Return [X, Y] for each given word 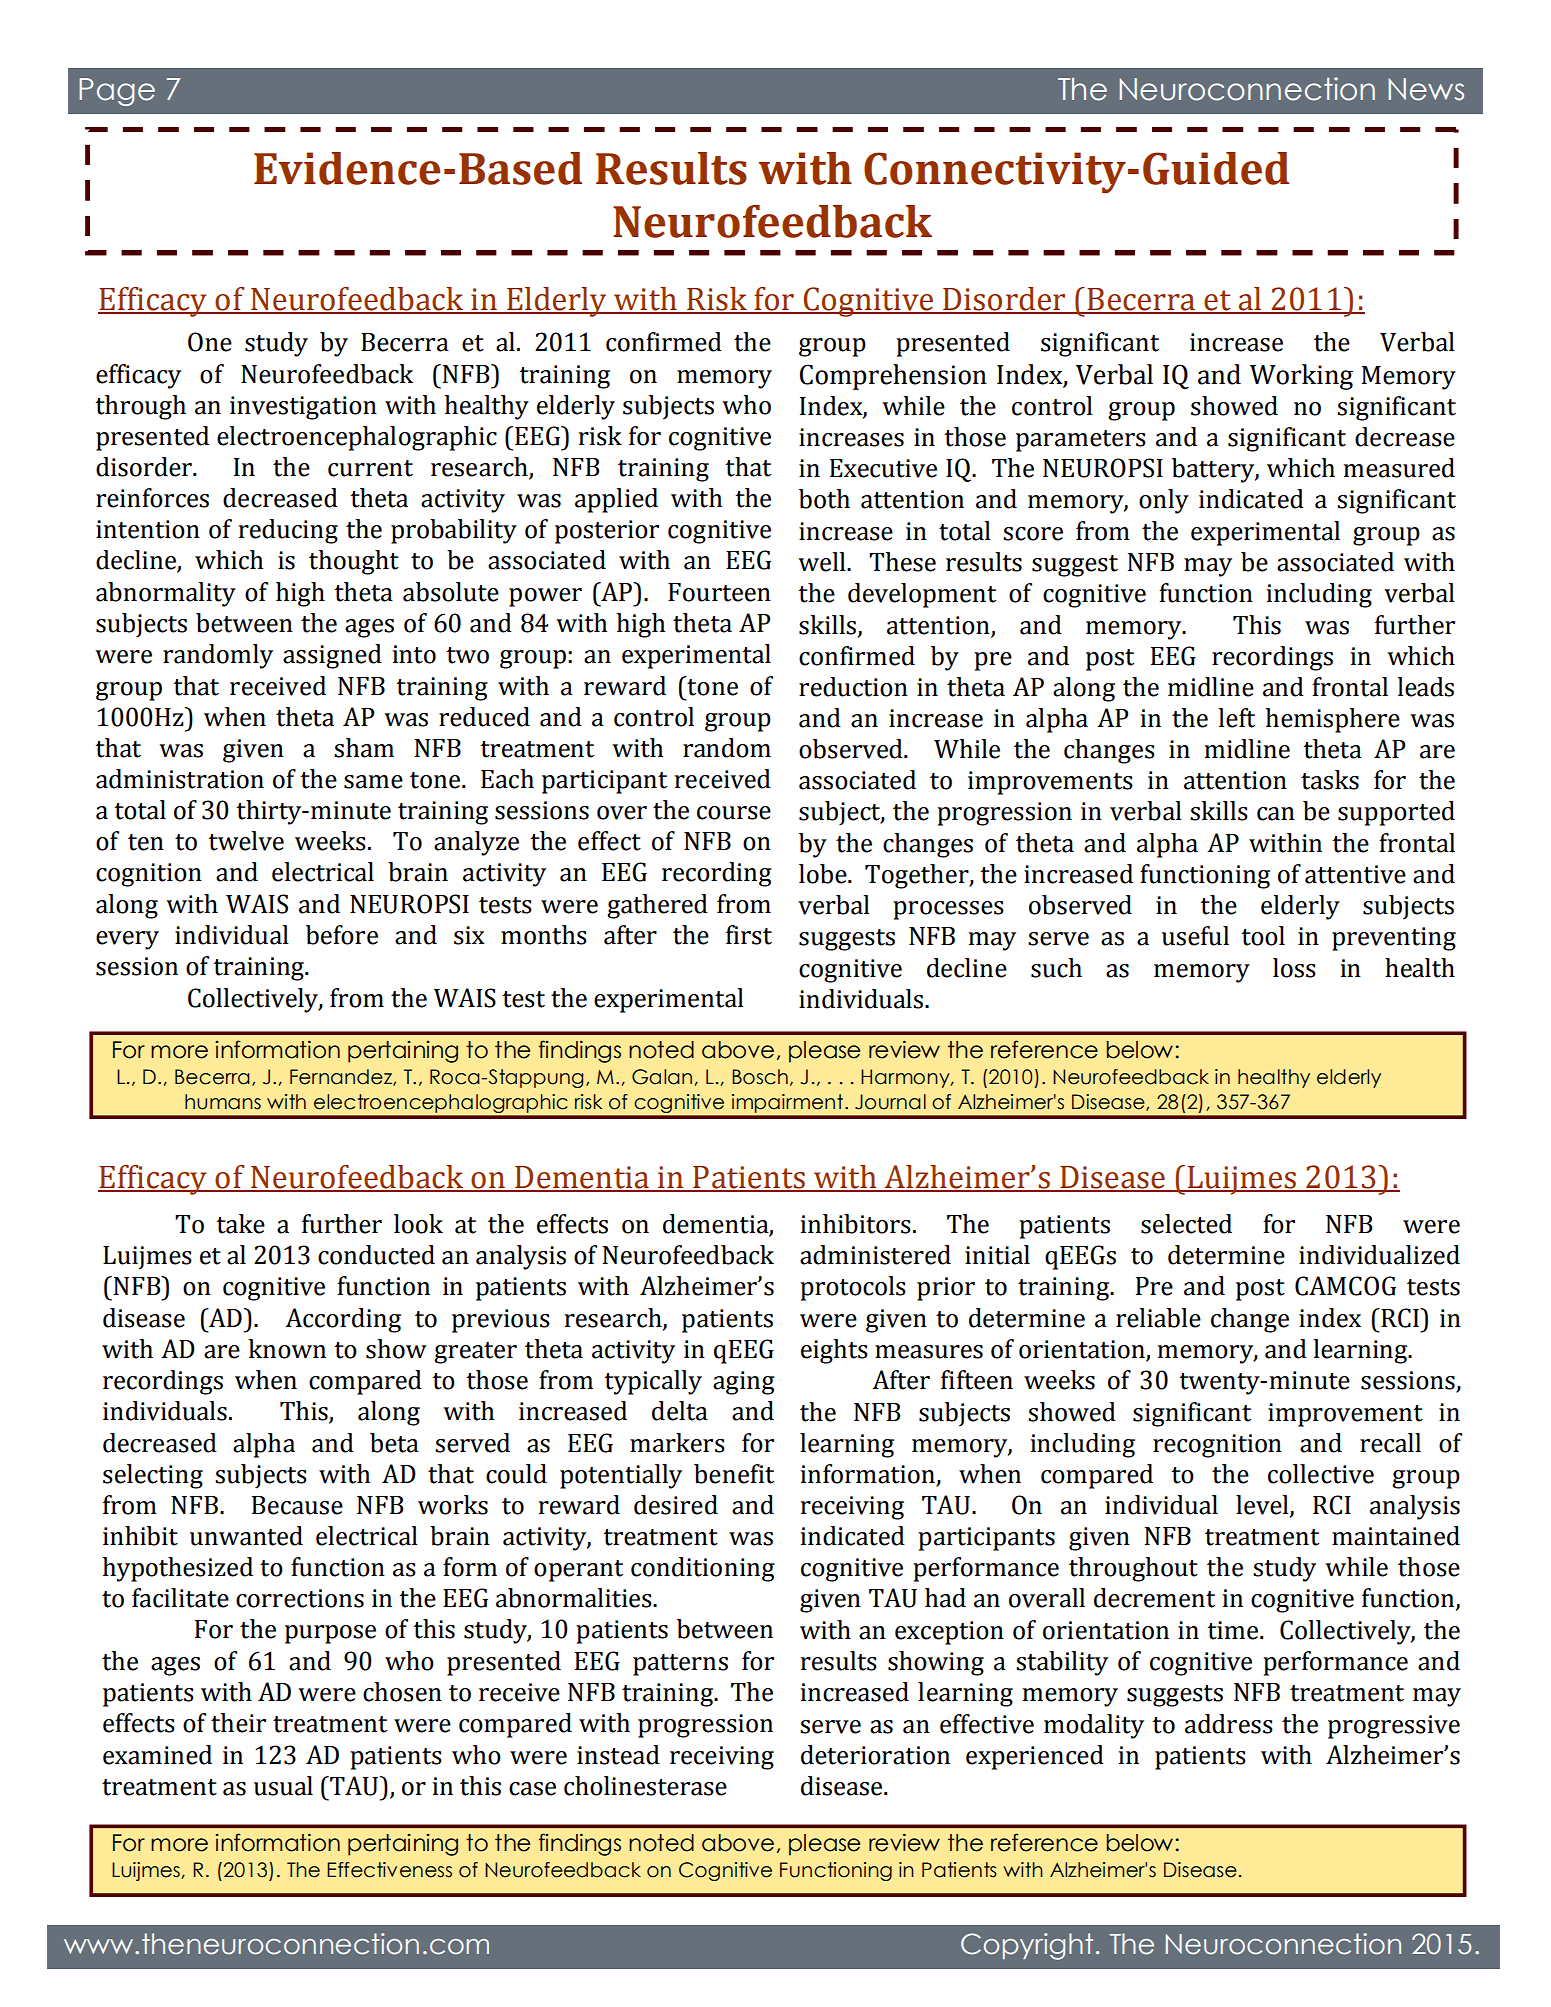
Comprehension [893, 377]
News [1426, 89]
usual [283, 1786]
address [1229, 1724]
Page [117, 92]
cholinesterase [645, 1786]
